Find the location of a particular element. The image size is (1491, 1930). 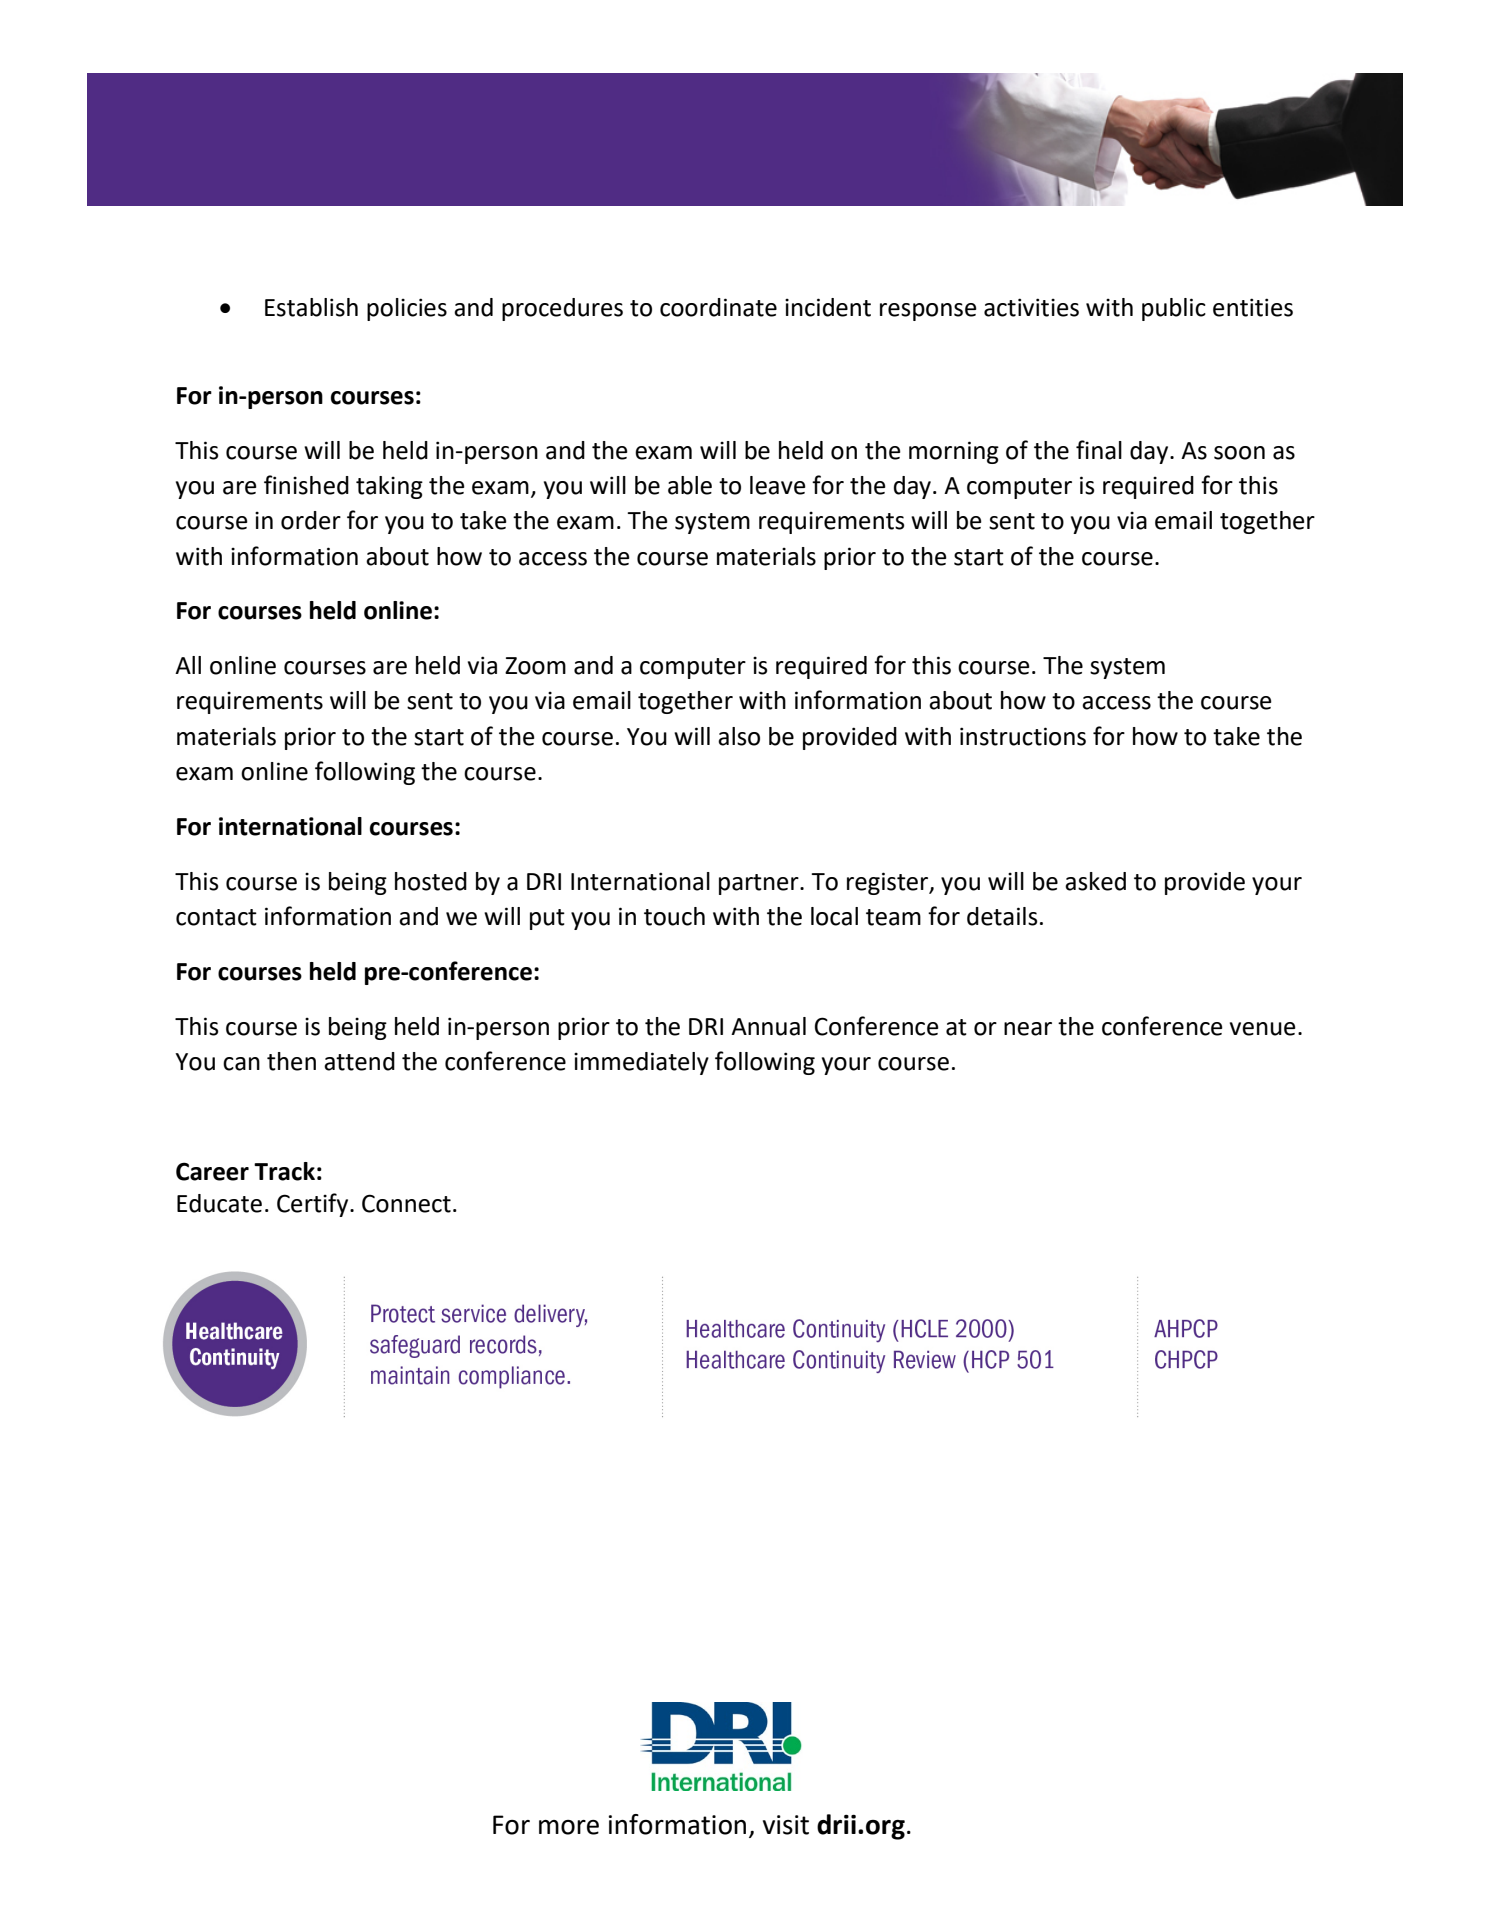

Establish is located at coordinates (311, 307).
